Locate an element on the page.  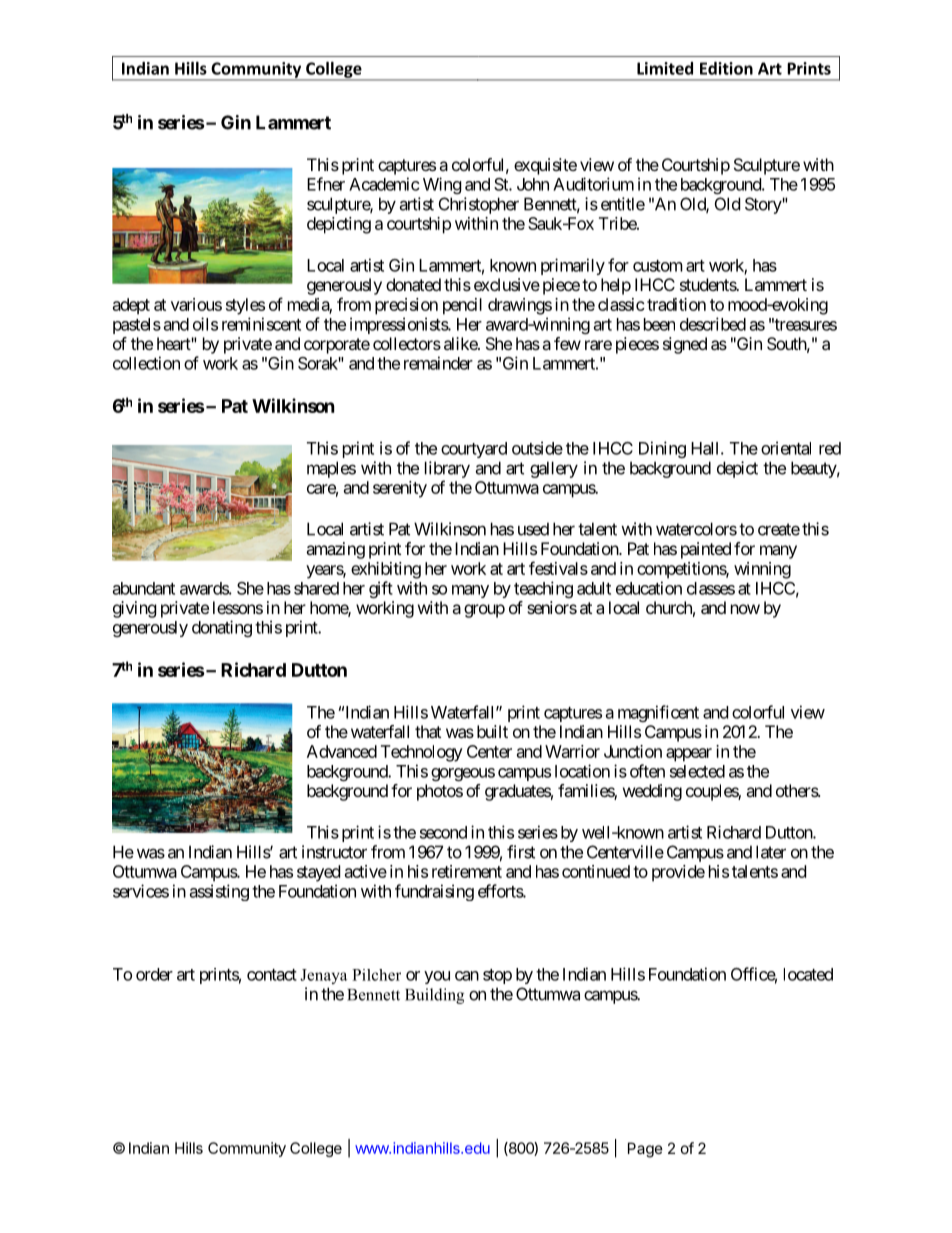
contact is located at coordinates (272, 975).
